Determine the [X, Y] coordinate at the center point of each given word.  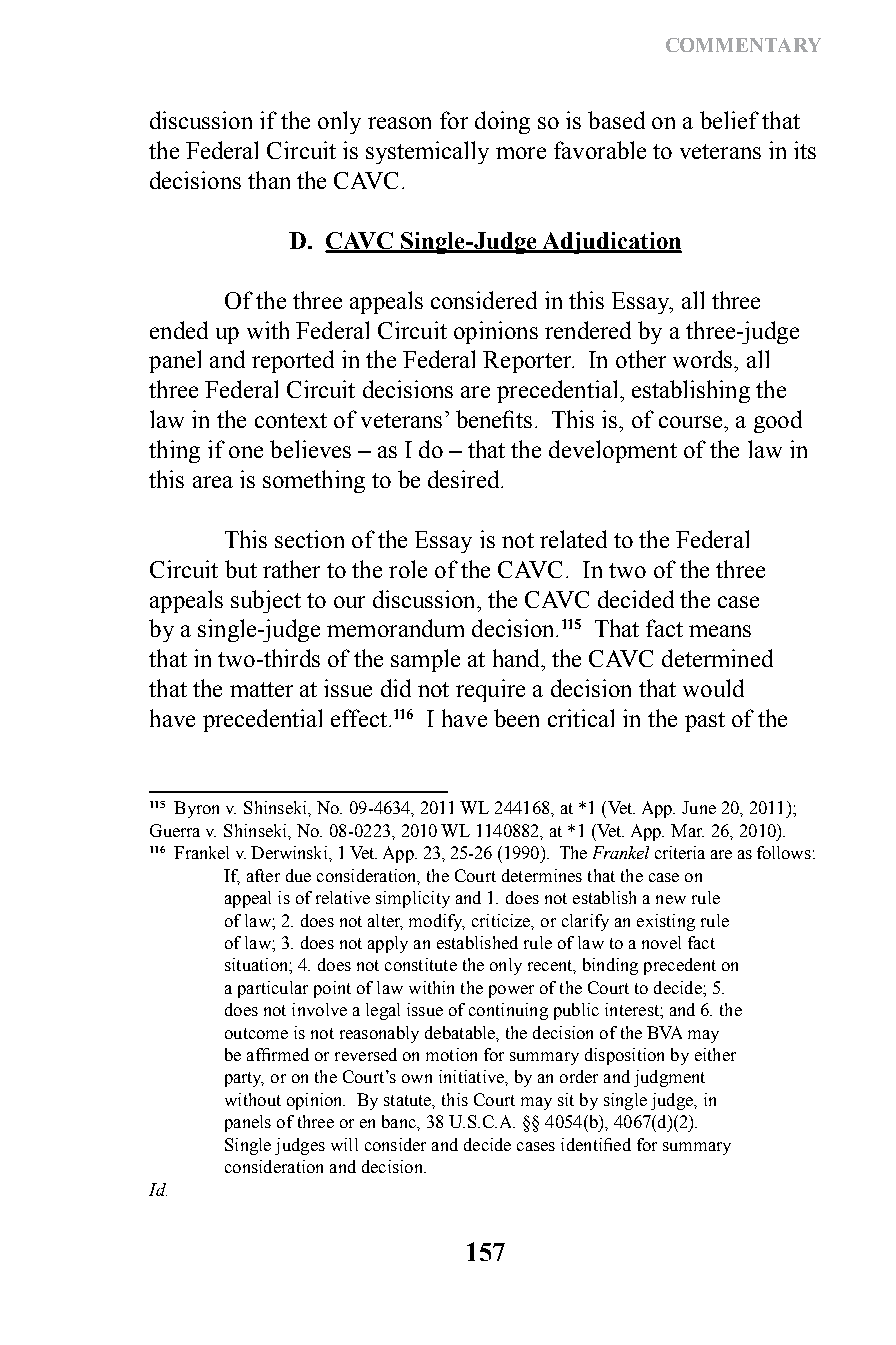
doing [502, 122]
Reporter [528, 362]
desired [465, 479]
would [713, 688]
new [671, 899]
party [244, 1079]
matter [261, 689]
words [704, 359]
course [692, 422]
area [213, 482]
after [263, 875]
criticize [502, 921]
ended [179, 330]
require [490, 690]
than [269, 180]
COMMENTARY [743, 45]
